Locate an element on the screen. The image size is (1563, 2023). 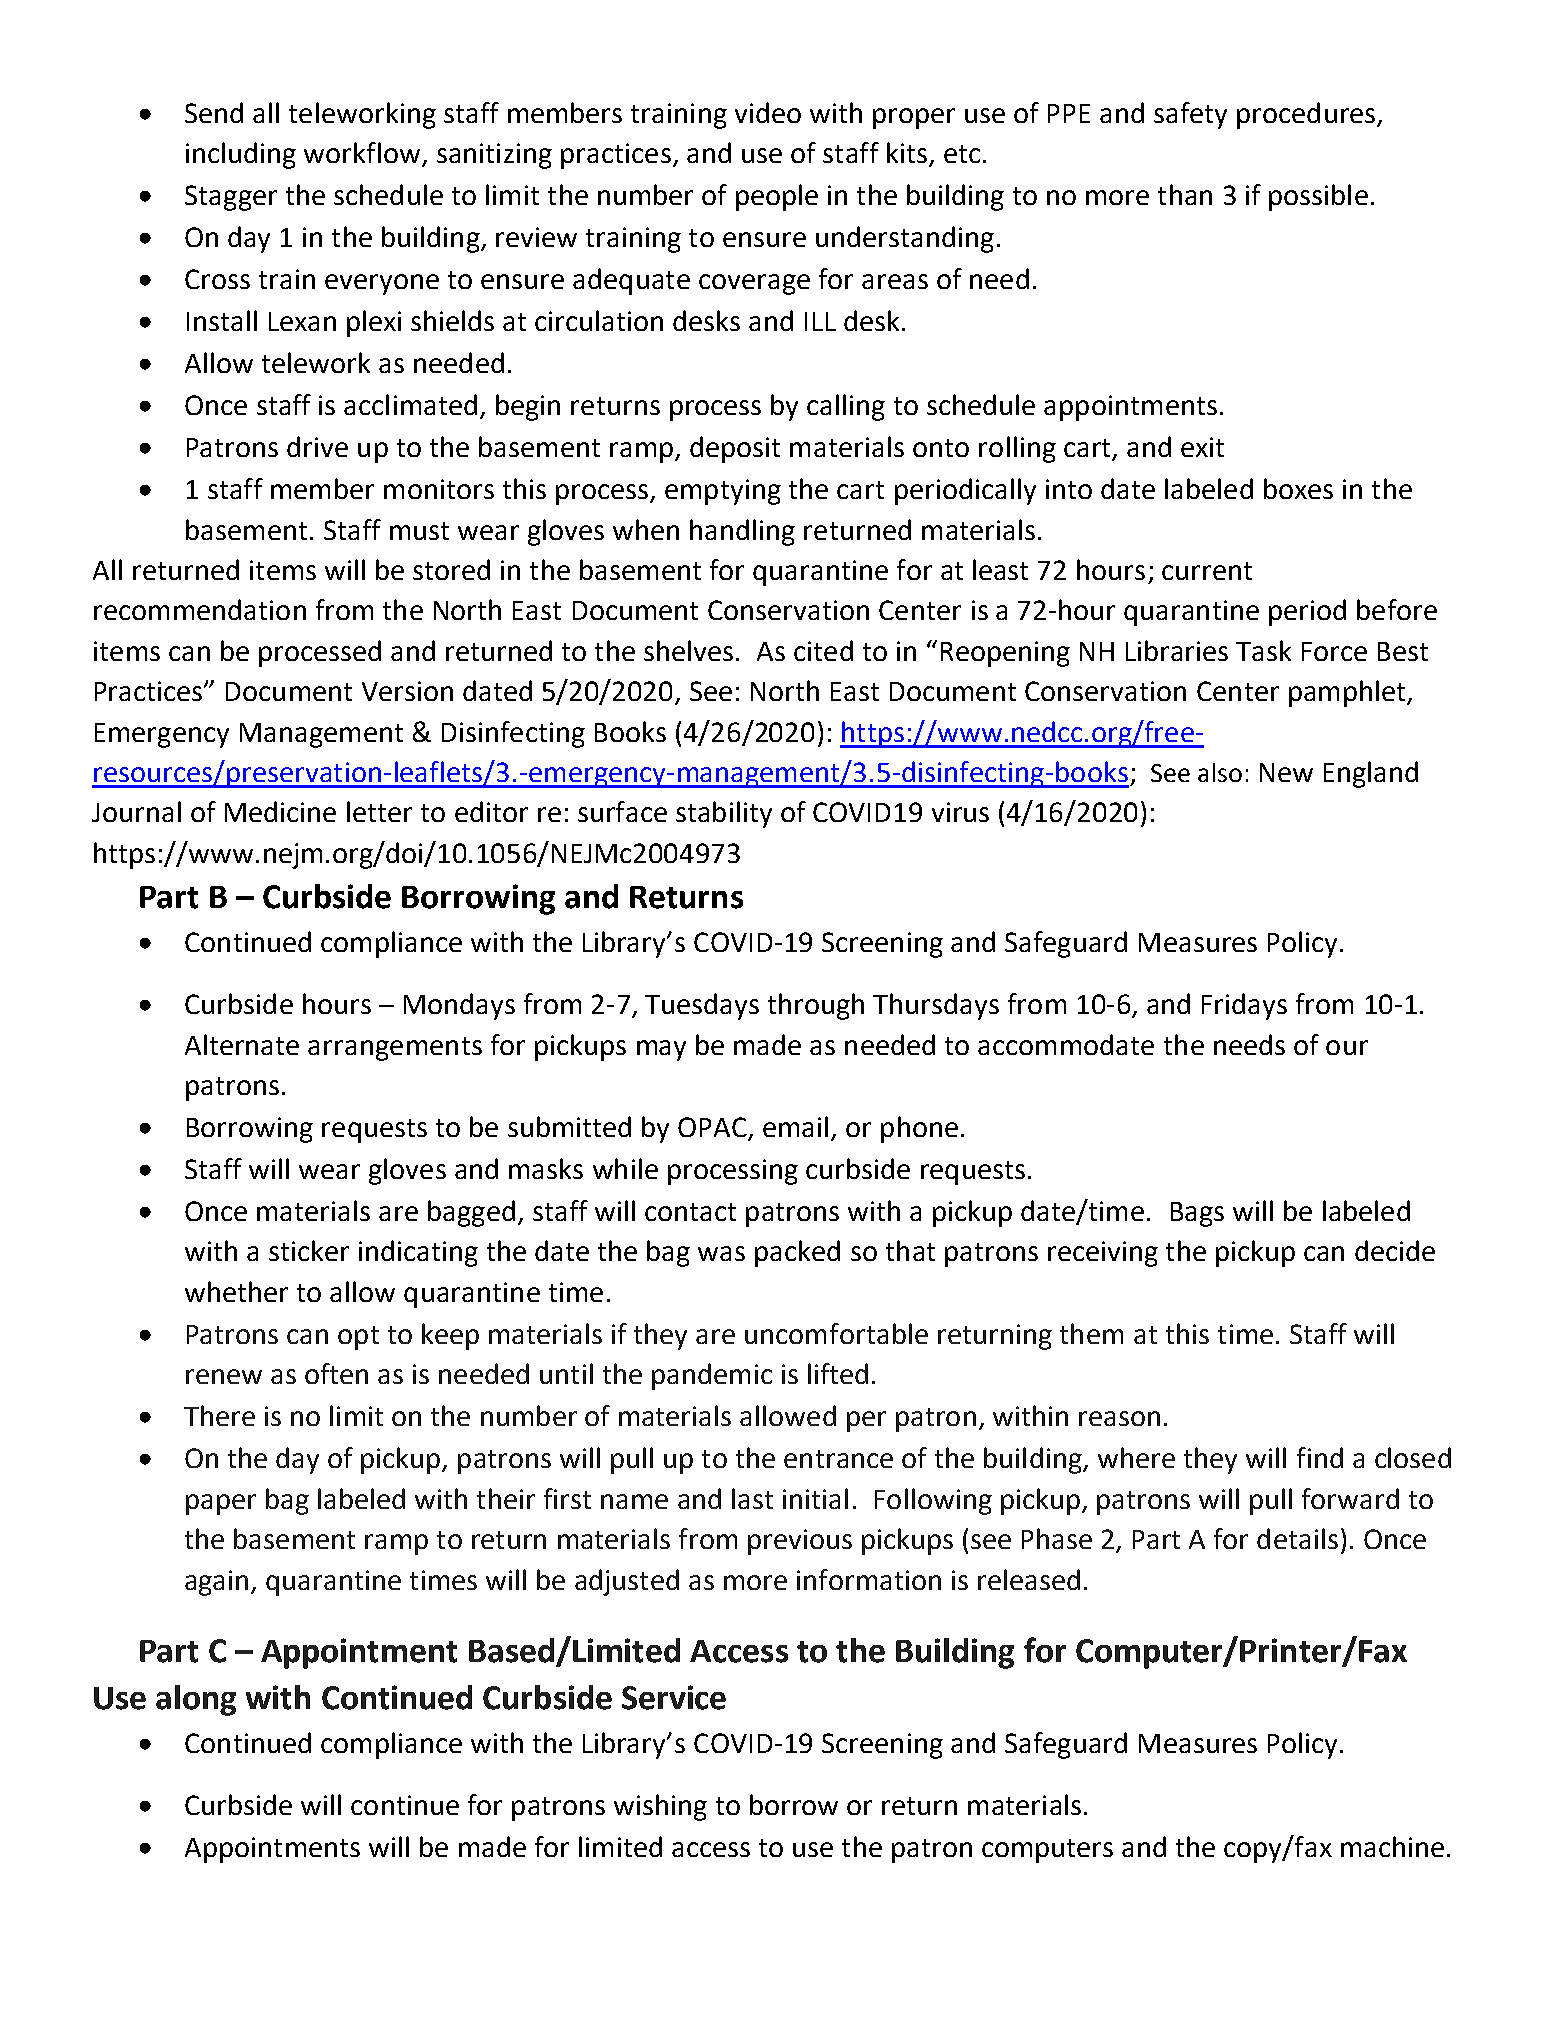
people is located at coordinates (777, 197).
